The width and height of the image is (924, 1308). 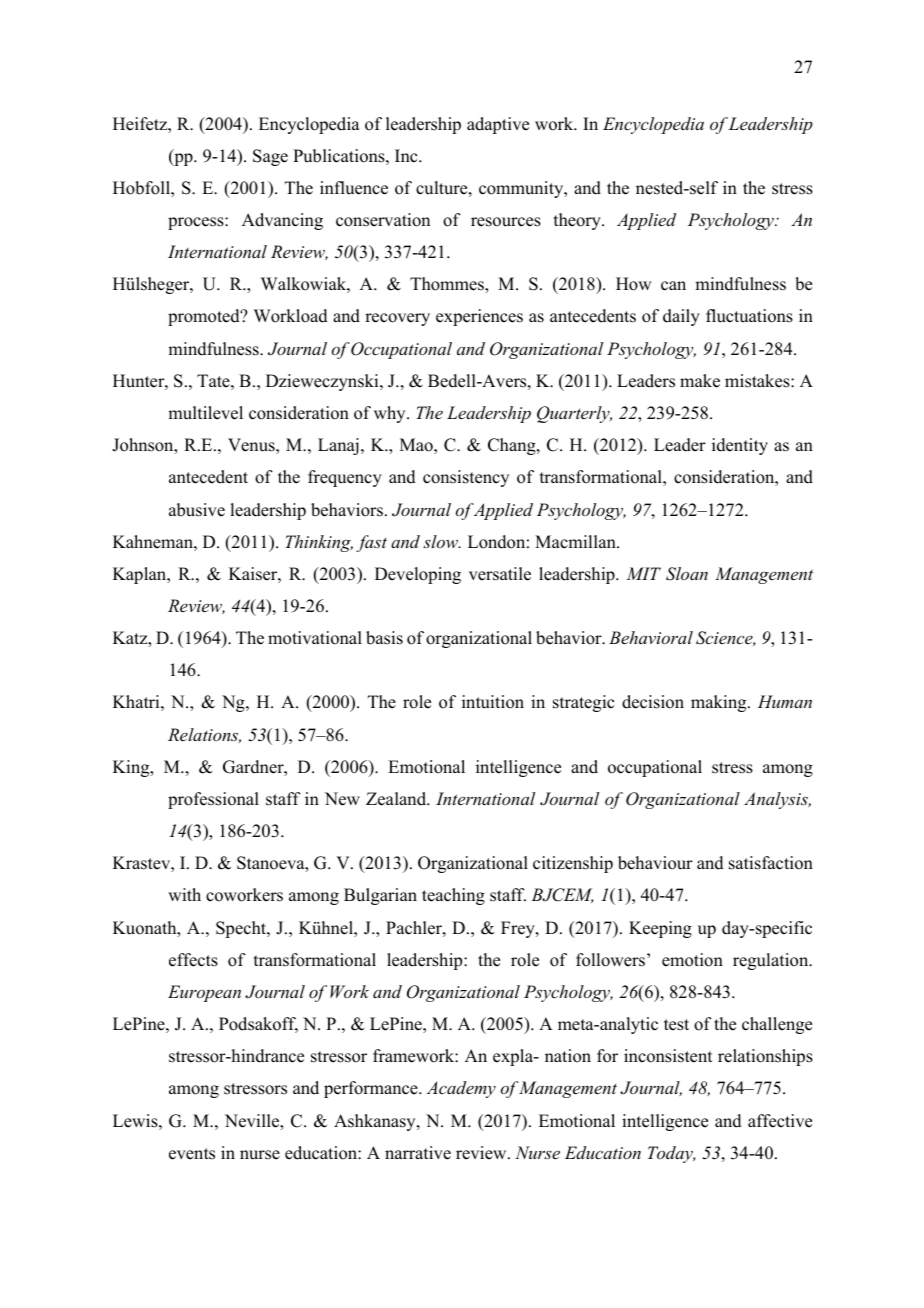 I want to click on Sage, so click(x=270, y=157).
